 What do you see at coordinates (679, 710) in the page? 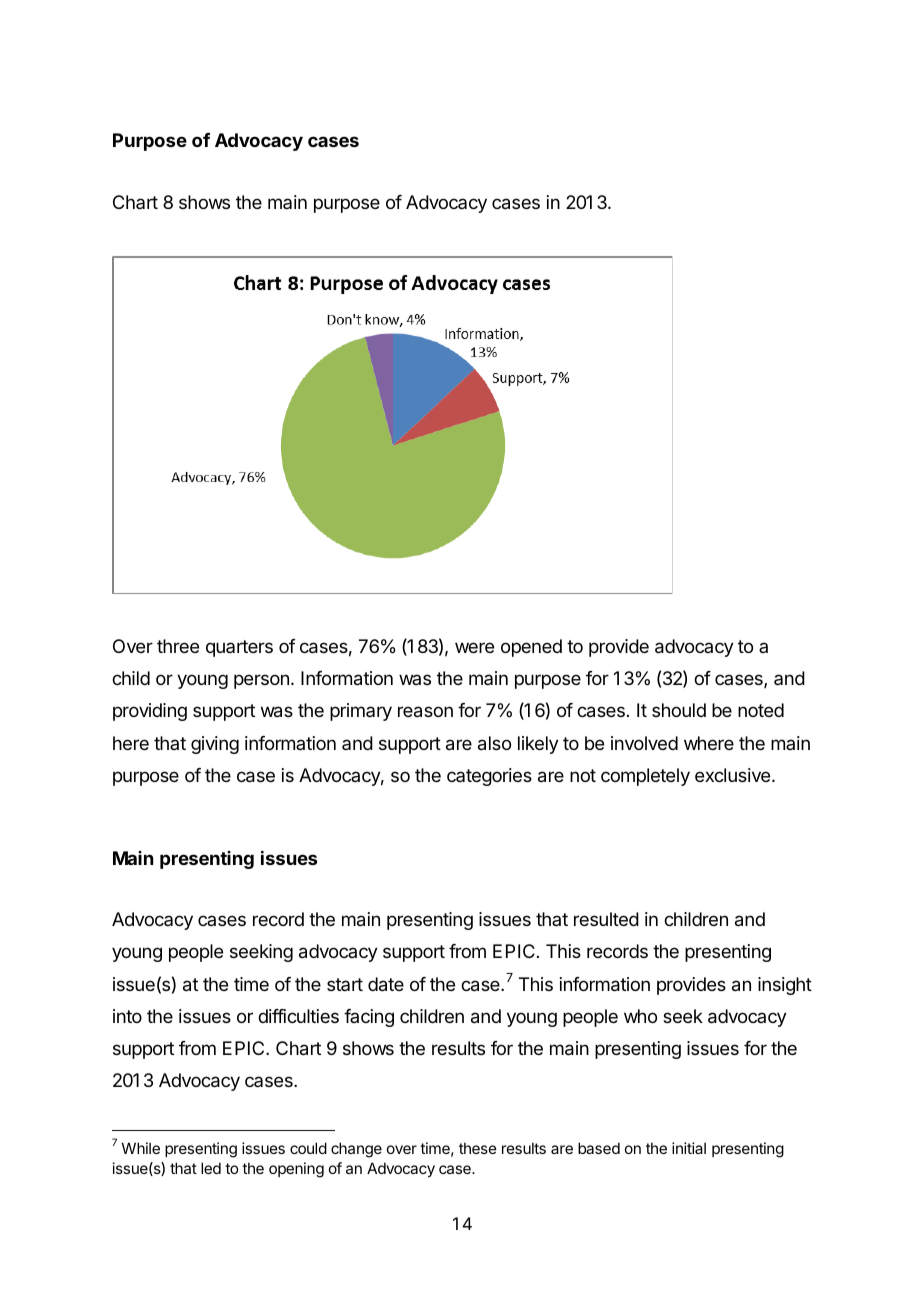
I see `should` at bounding box center [679, 710].
